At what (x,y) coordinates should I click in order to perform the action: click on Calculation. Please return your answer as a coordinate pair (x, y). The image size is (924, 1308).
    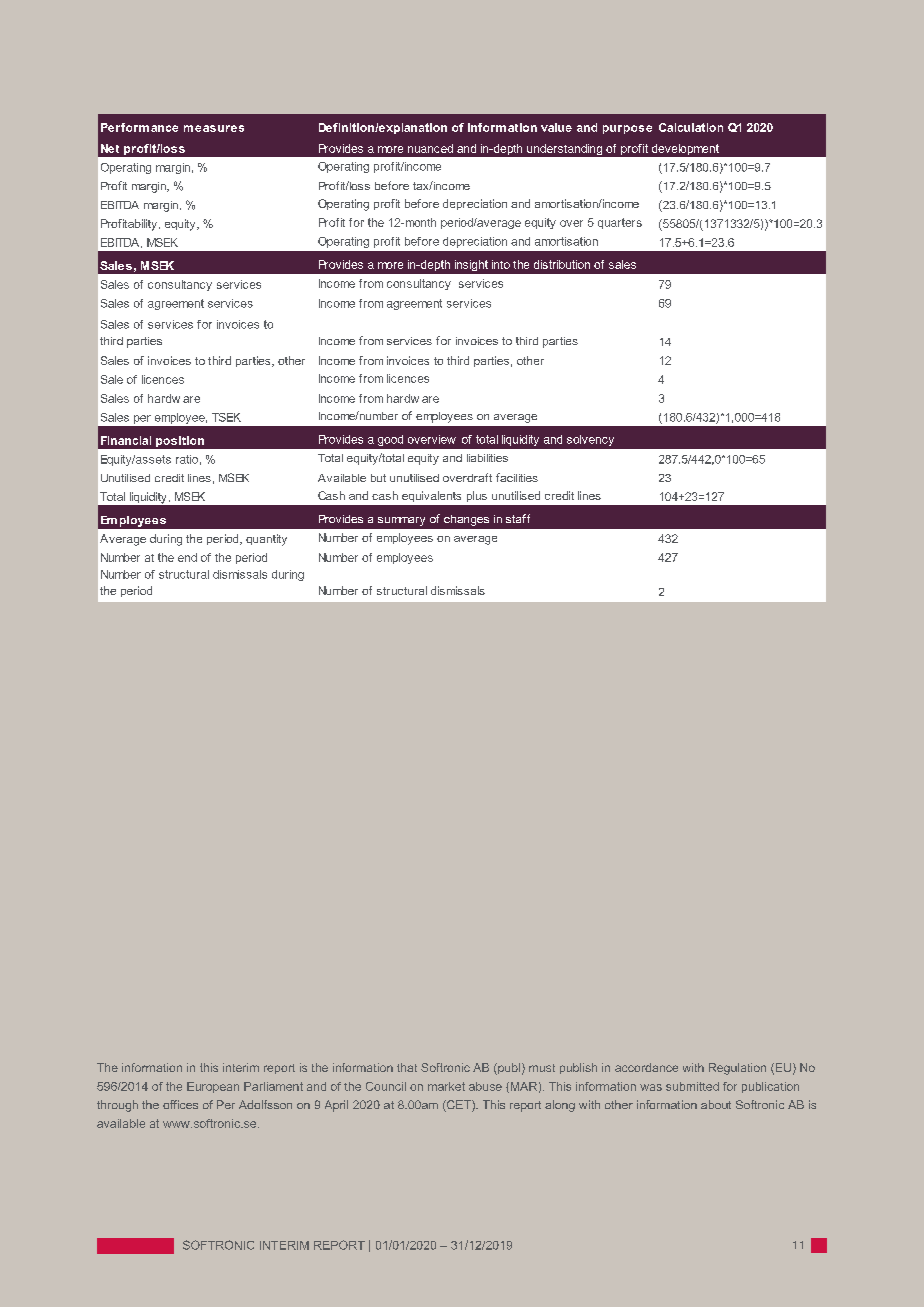
    Looking at the image, I should click on (691, 127).
